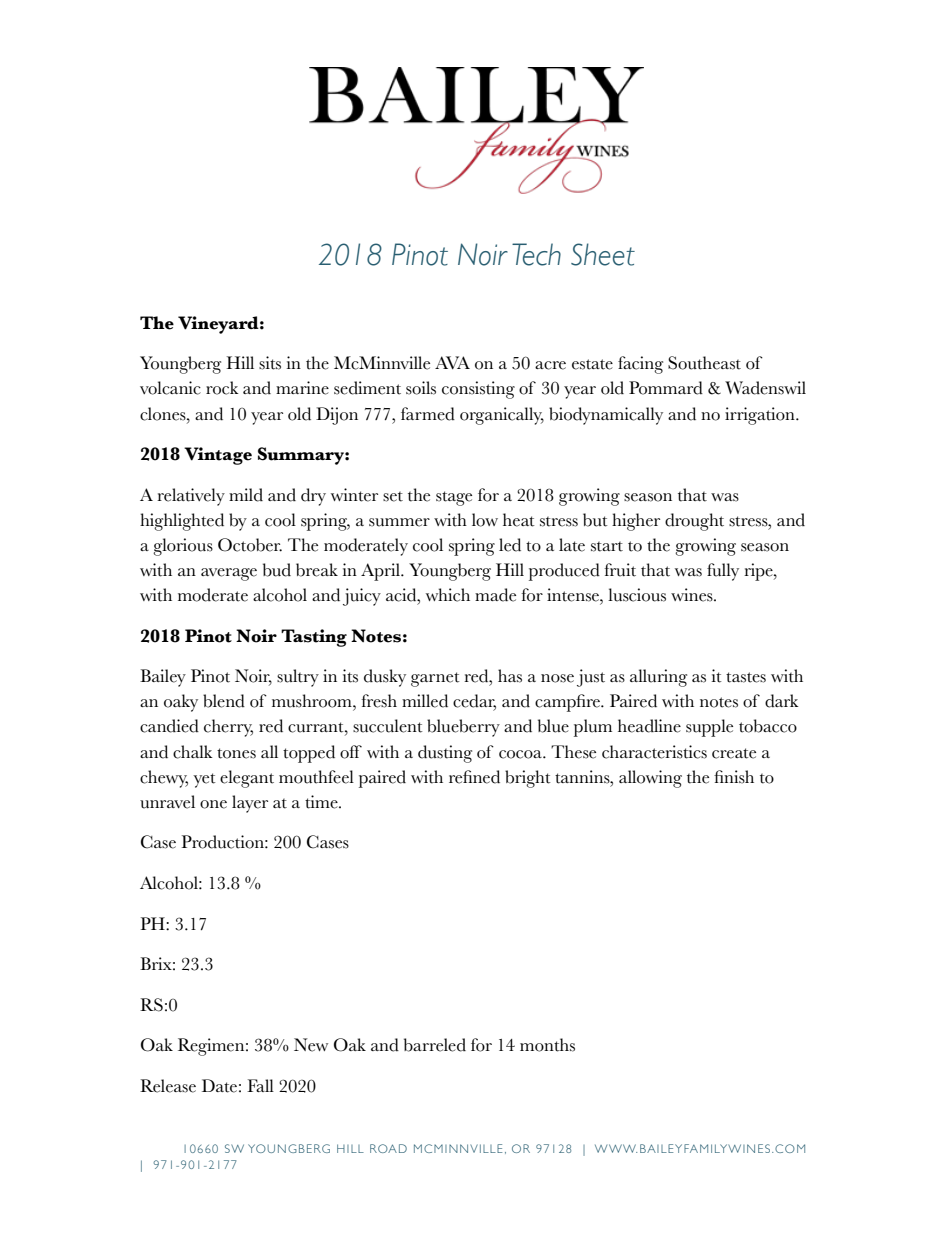  Describe the element at coordinates (270, 363) in the document. I see `sits` at that location.
